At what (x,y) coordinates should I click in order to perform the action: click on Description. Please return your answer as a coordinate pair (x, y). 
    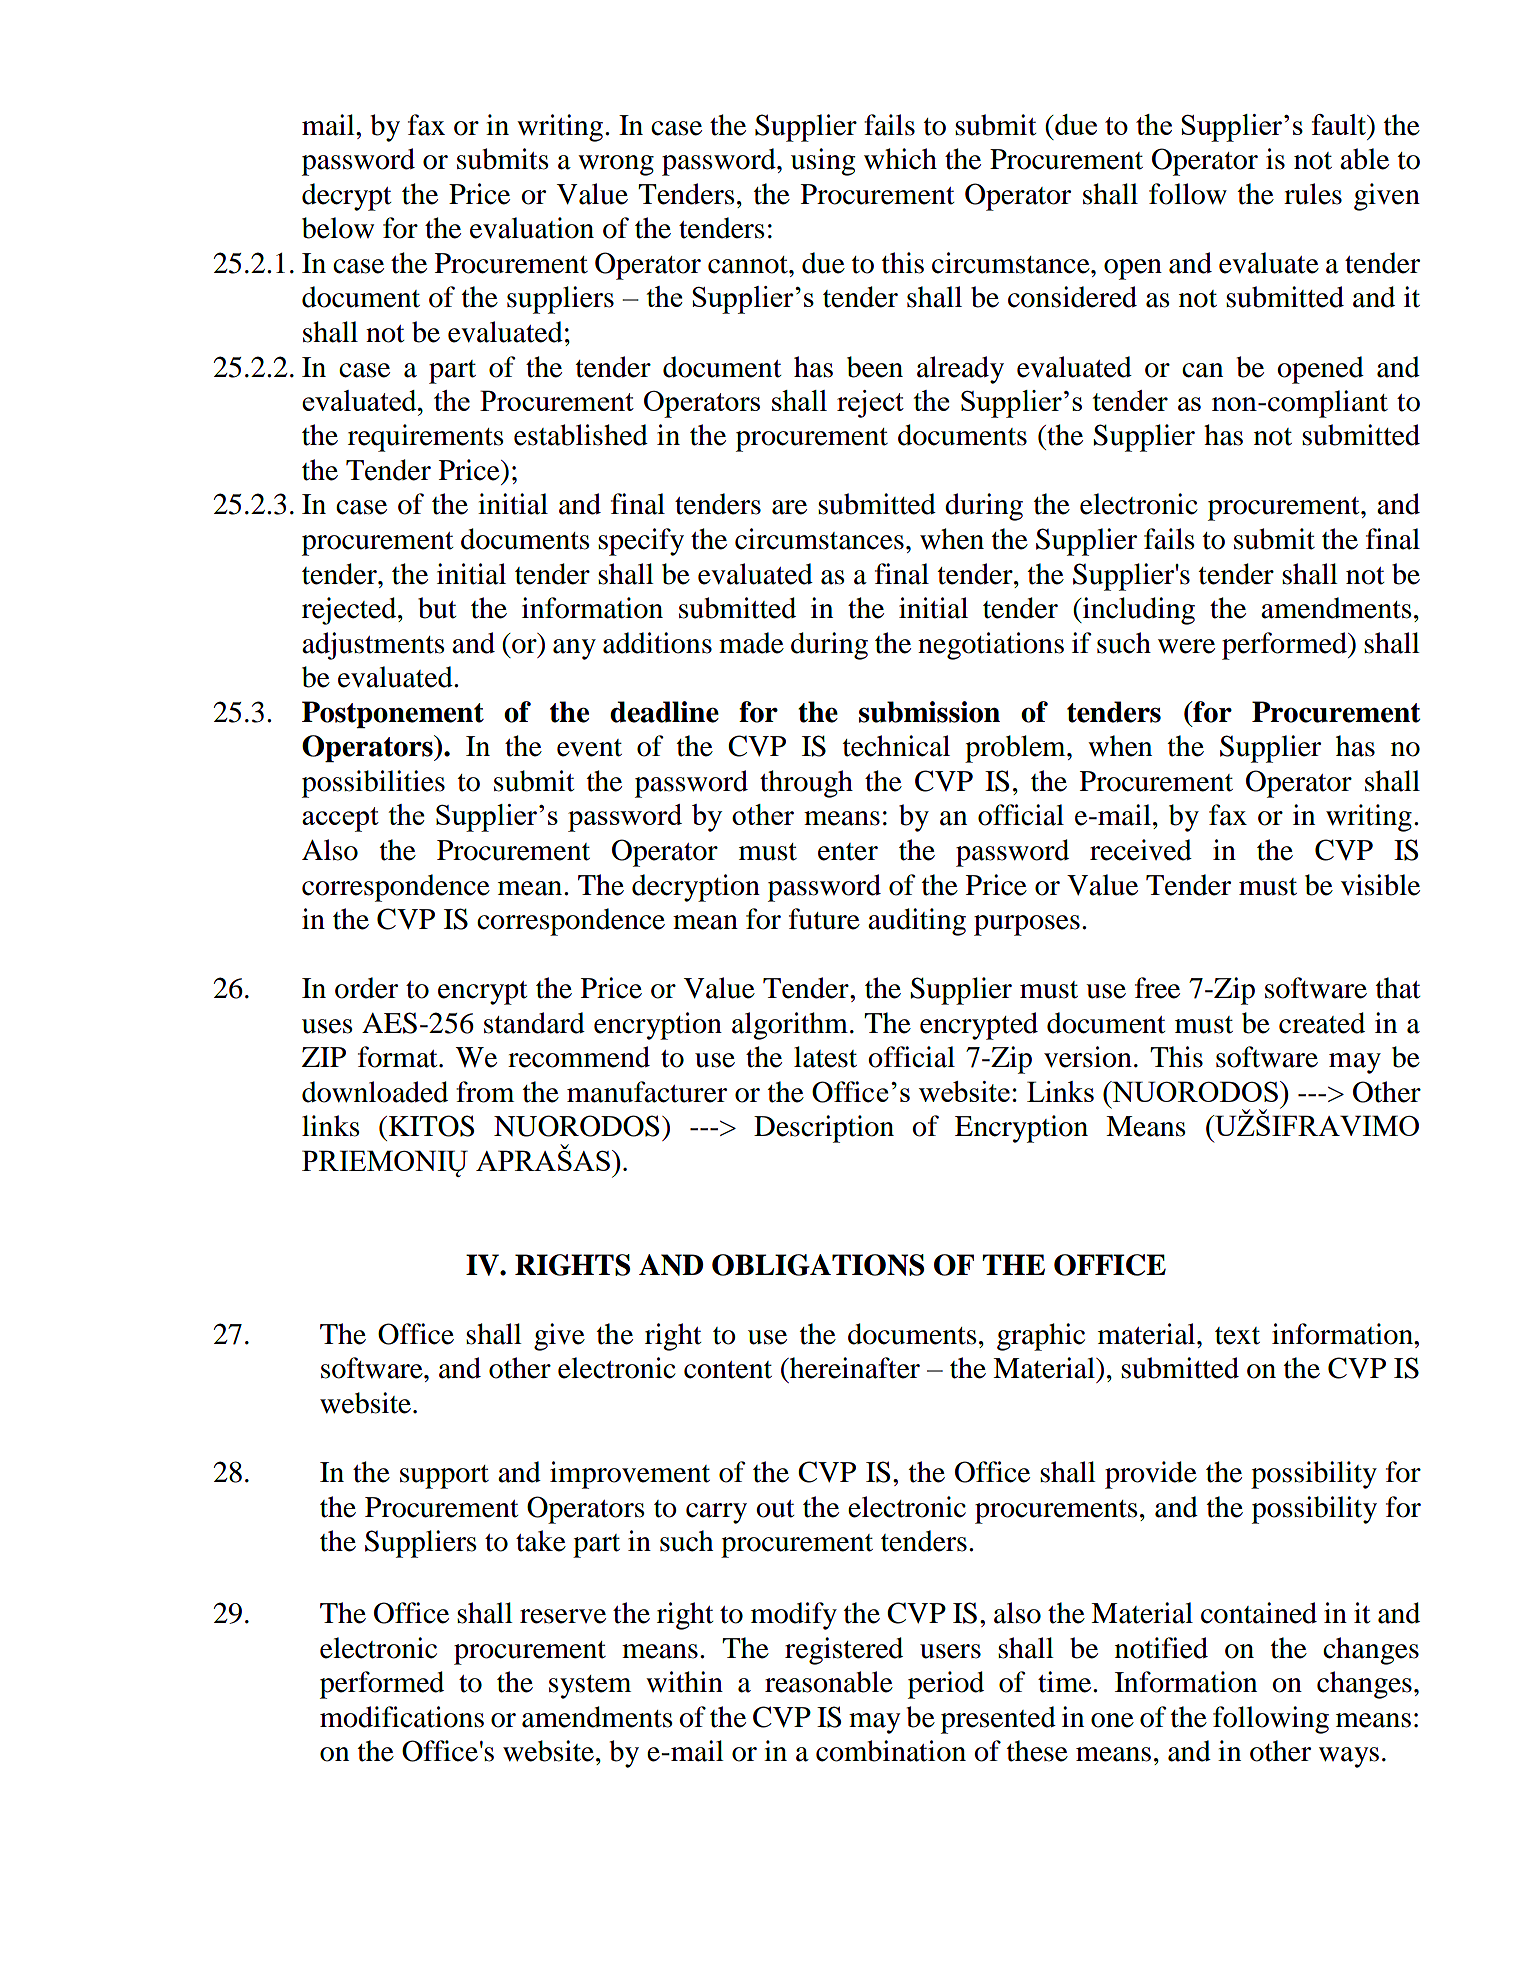
    Looking at the image, I should click on (824, 1129).
